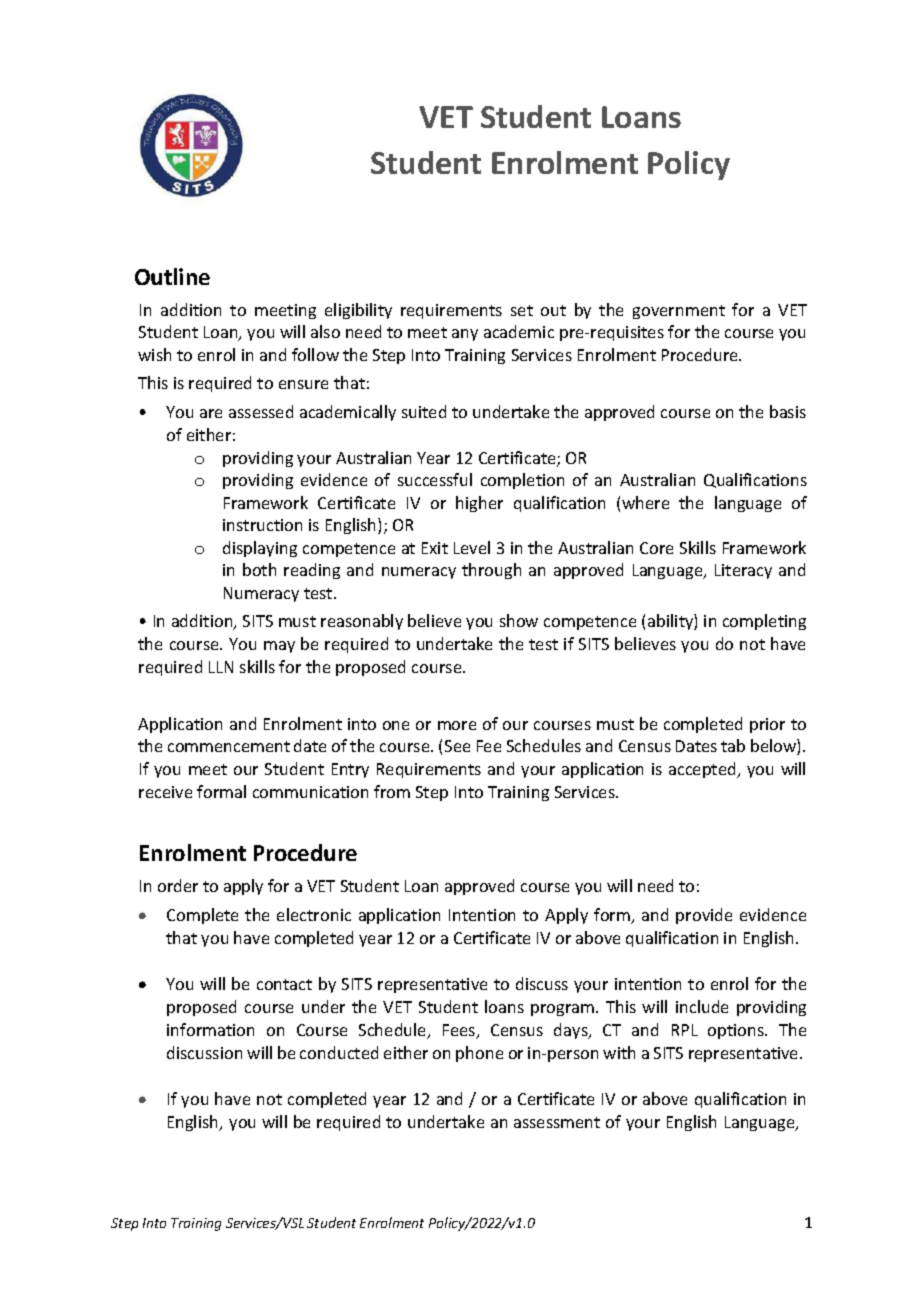  What do you see at coordinates (645, 502) in the document?
I see `where` at bounding box center [645, 502].
